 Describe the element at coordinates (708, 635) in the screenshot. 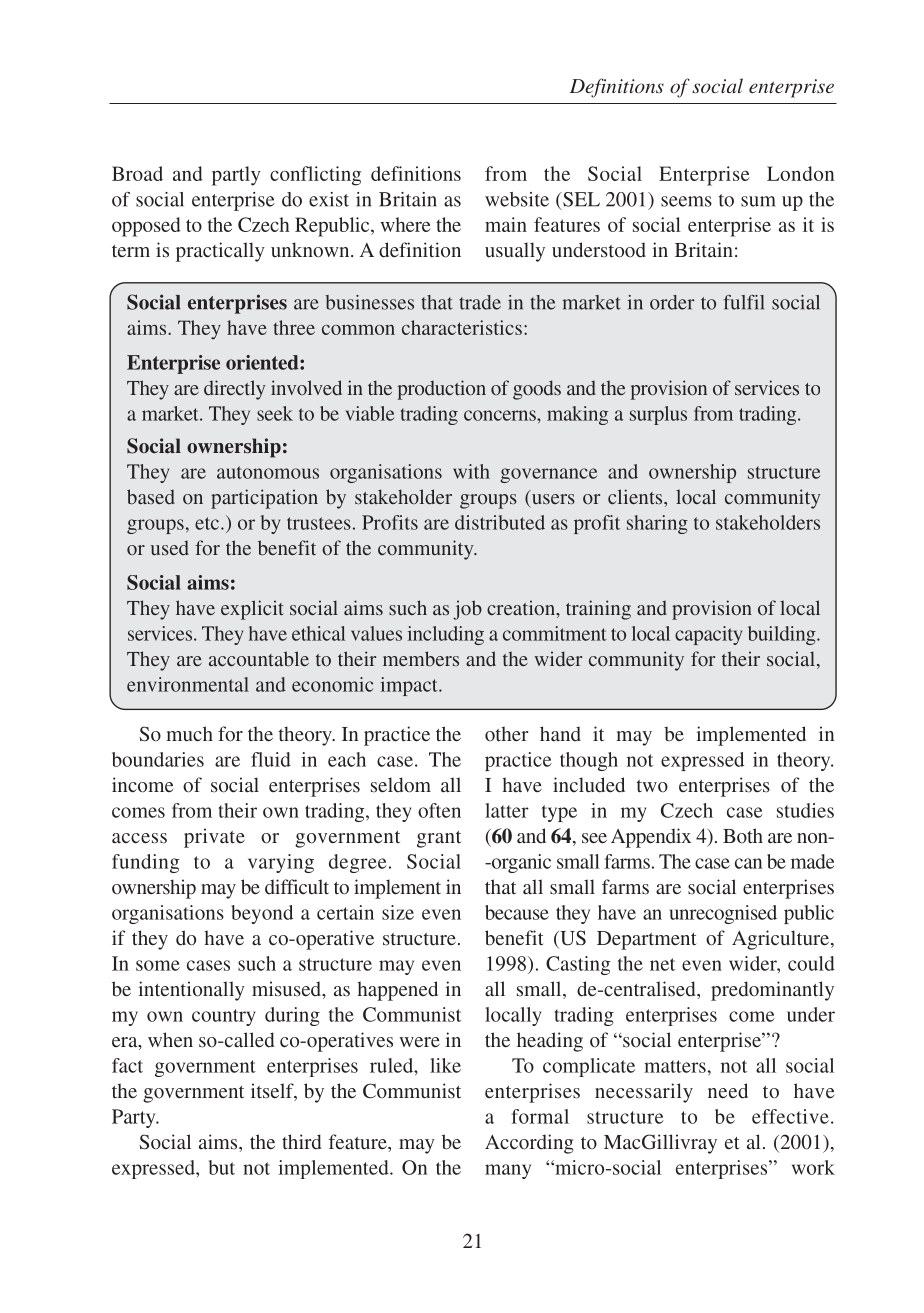

I see `capacity` at that location.
